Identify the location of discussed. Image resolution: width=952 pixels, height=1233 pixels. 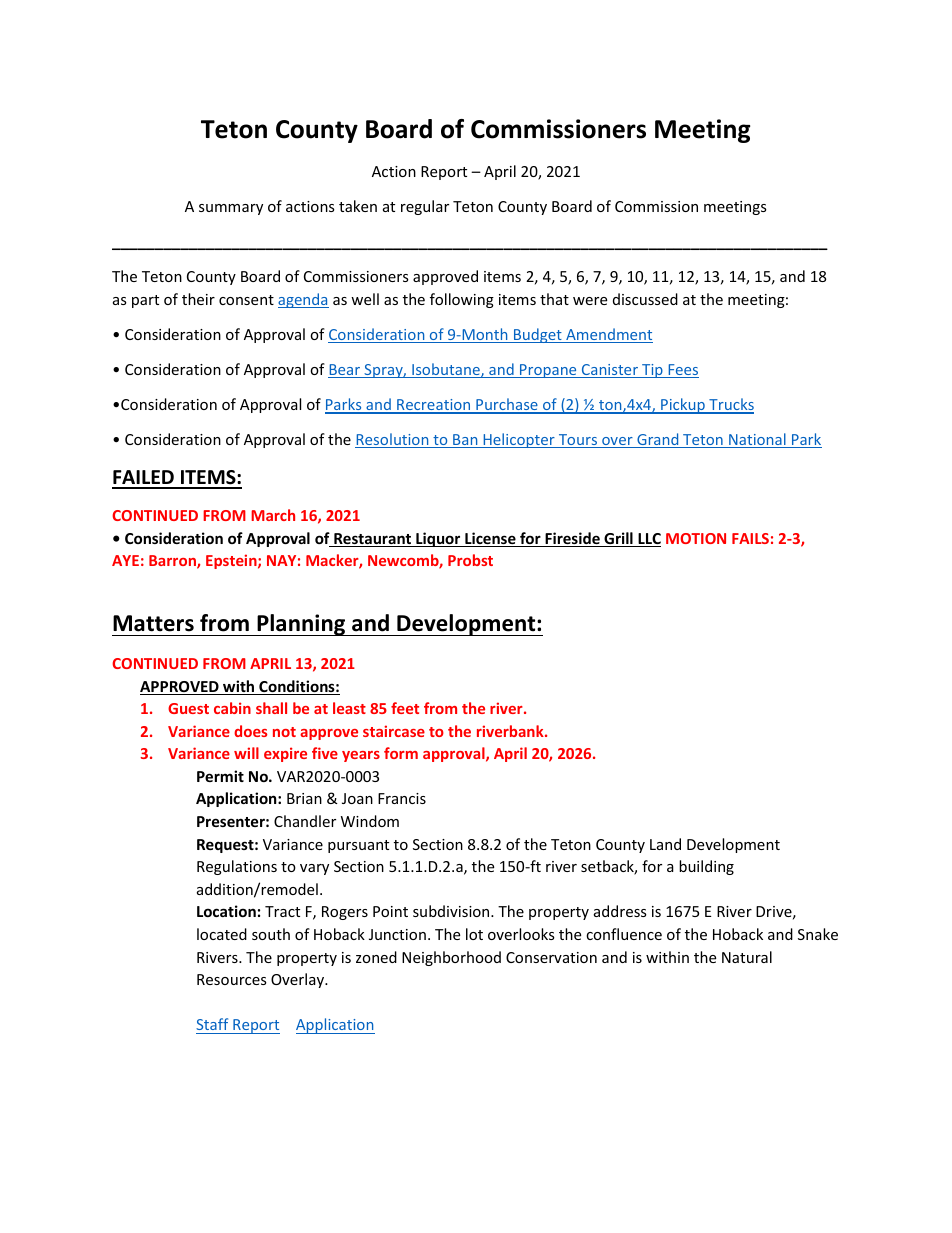
(645, 299).
